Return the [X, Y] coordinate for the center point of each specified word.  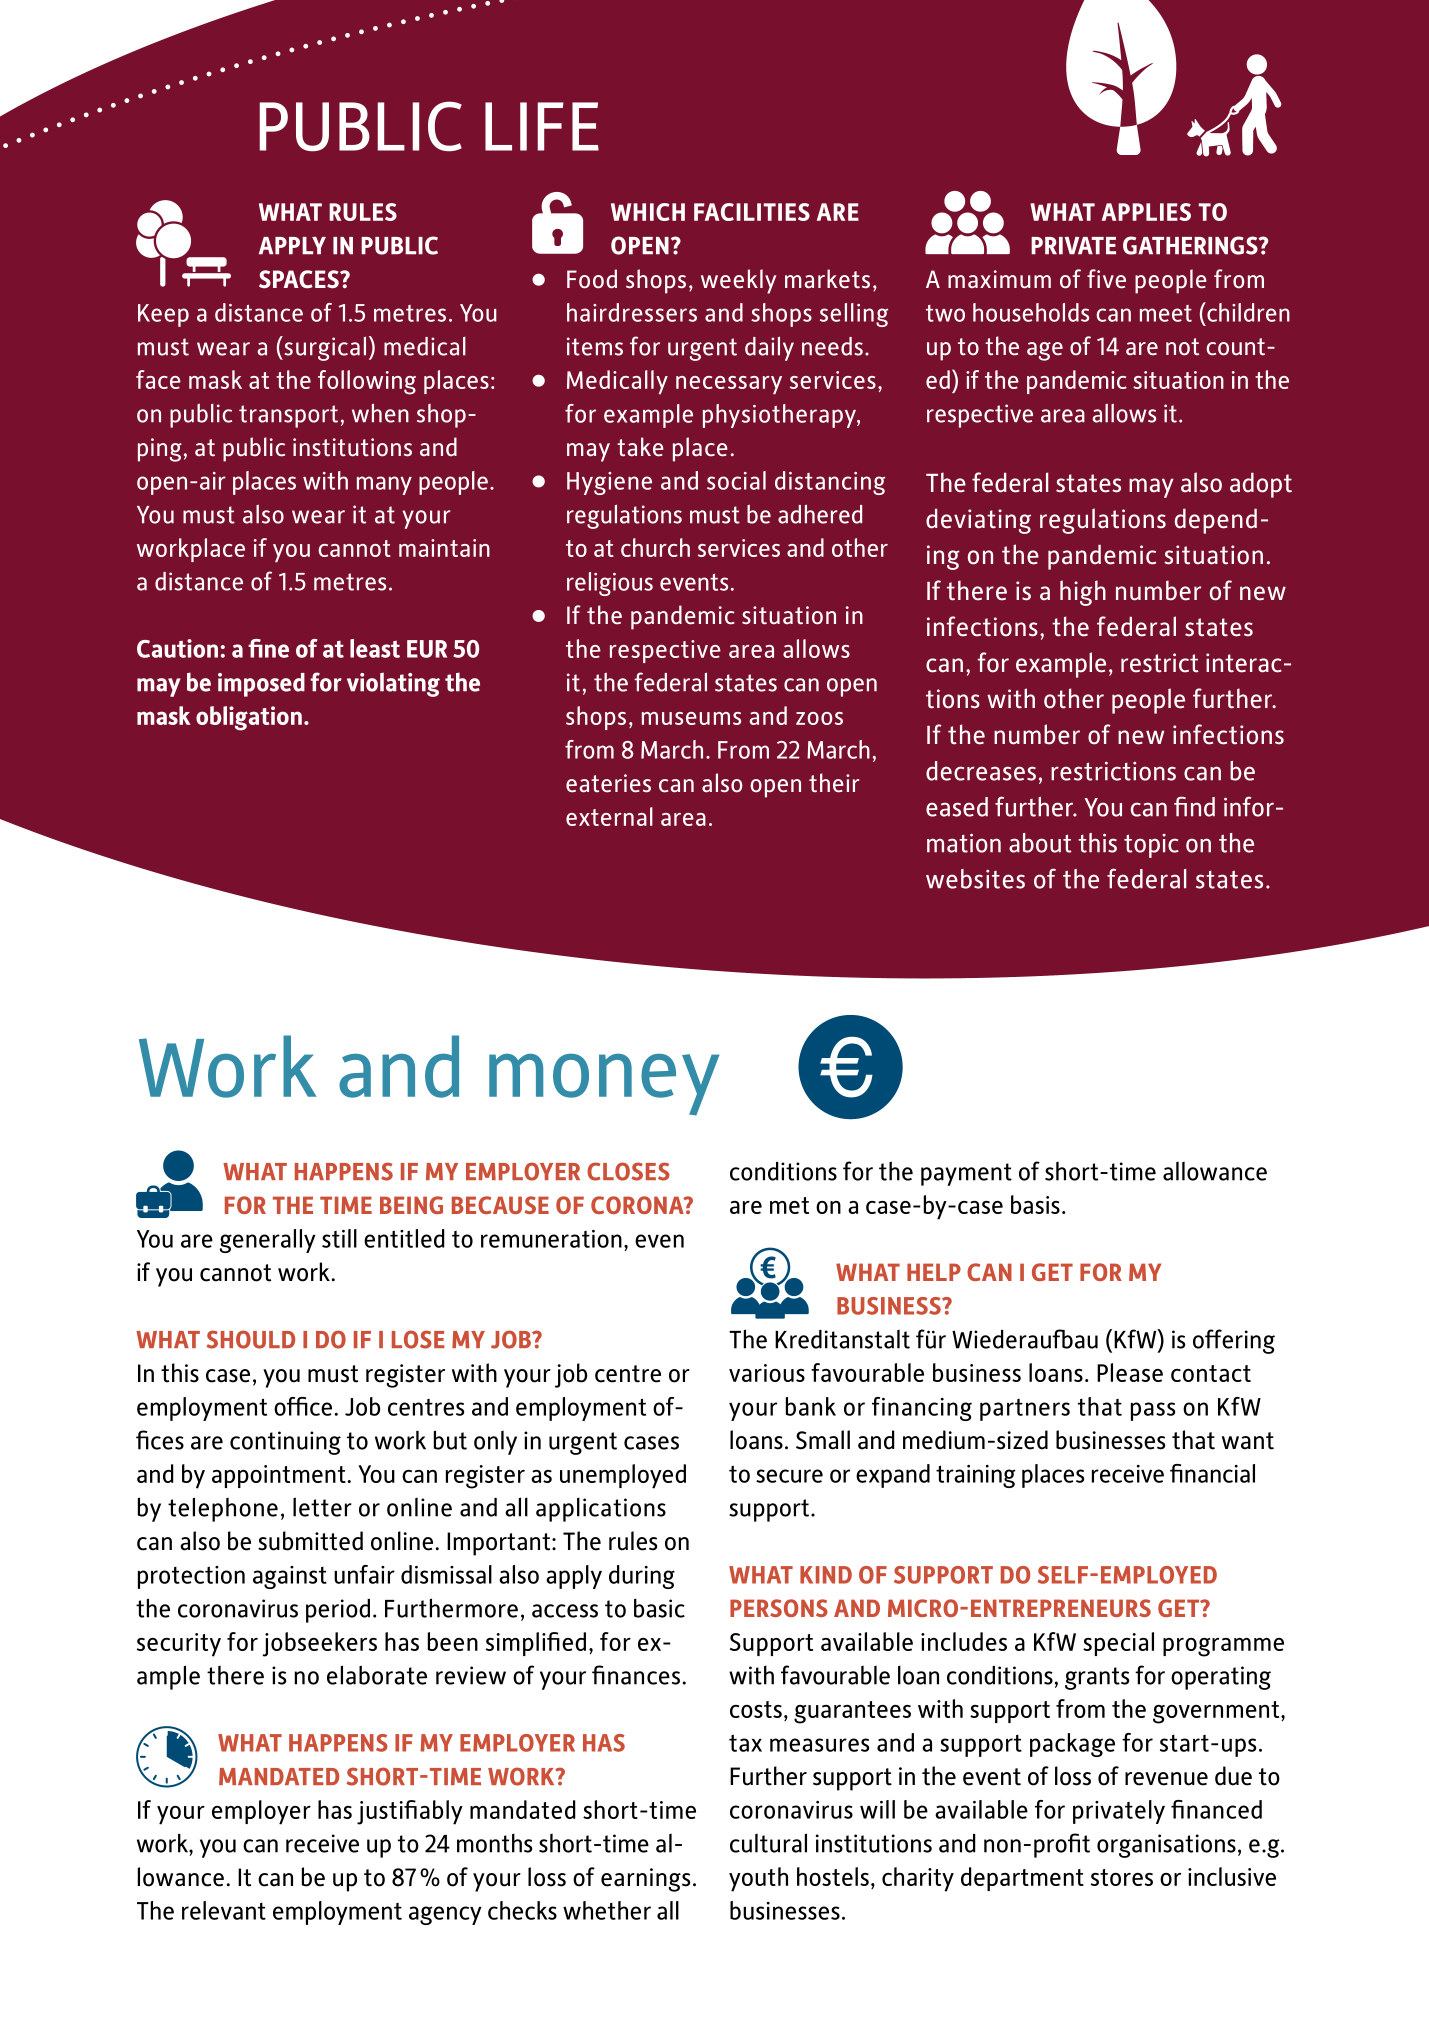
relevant [224, 1910]
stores [1122, 1877]
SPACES [300, 279]
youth [758, 1879]
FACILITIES [752, 212]
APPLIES [1146, 212]
